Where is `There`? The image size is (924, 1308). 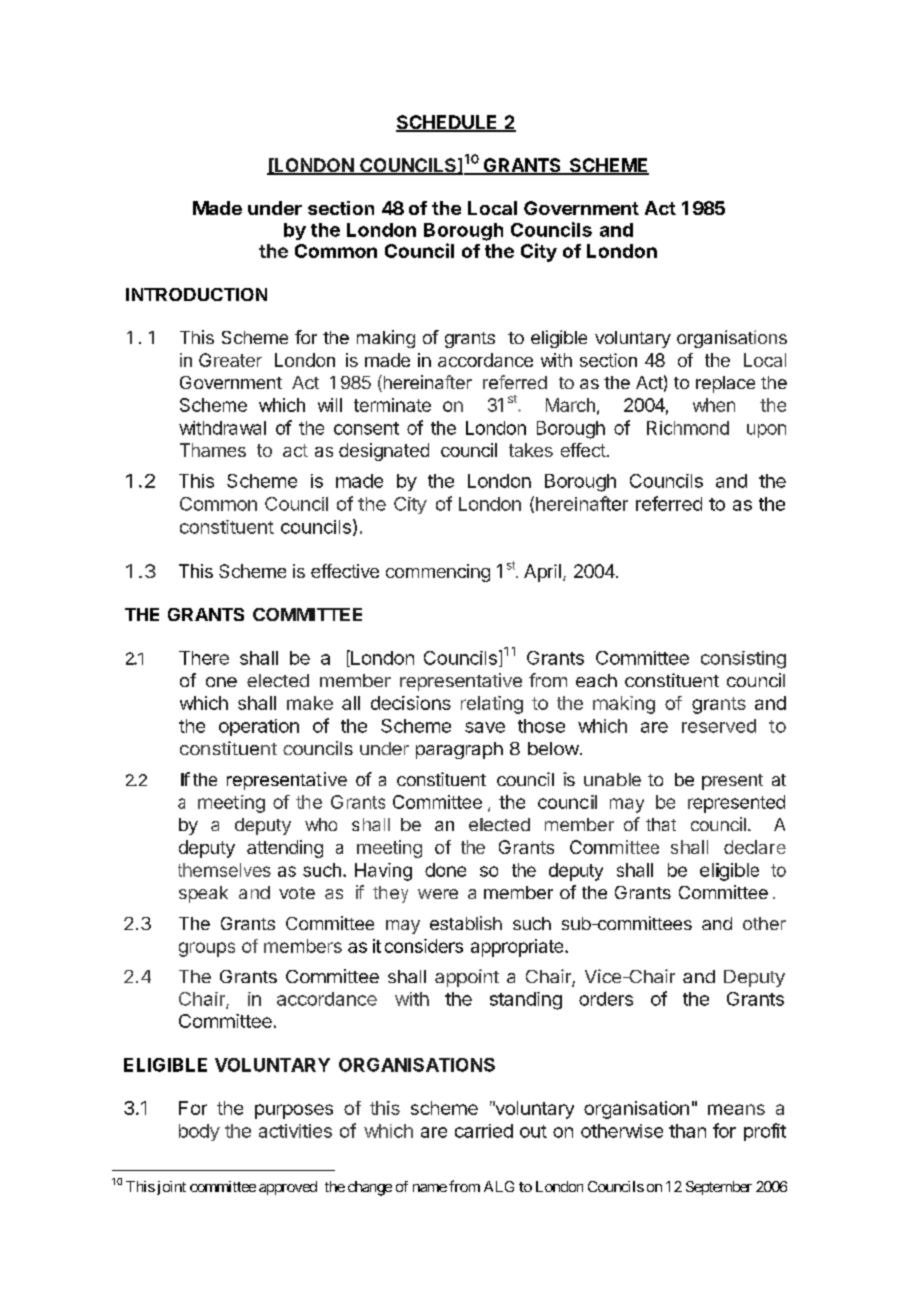
There is located at coordinates (204, 658).
